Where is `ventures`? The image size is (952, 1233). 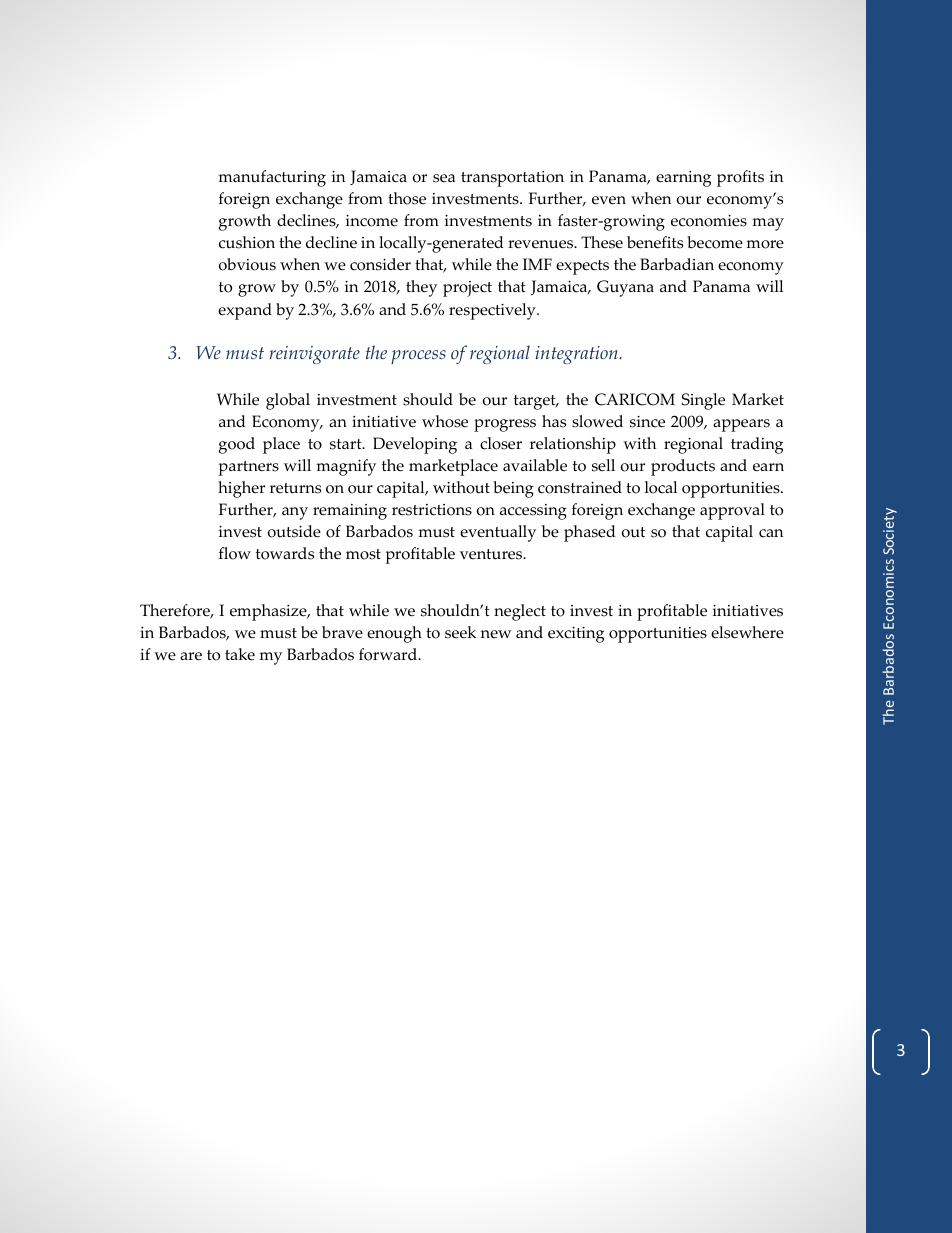
ventures is located at coordinates (492, 554).
